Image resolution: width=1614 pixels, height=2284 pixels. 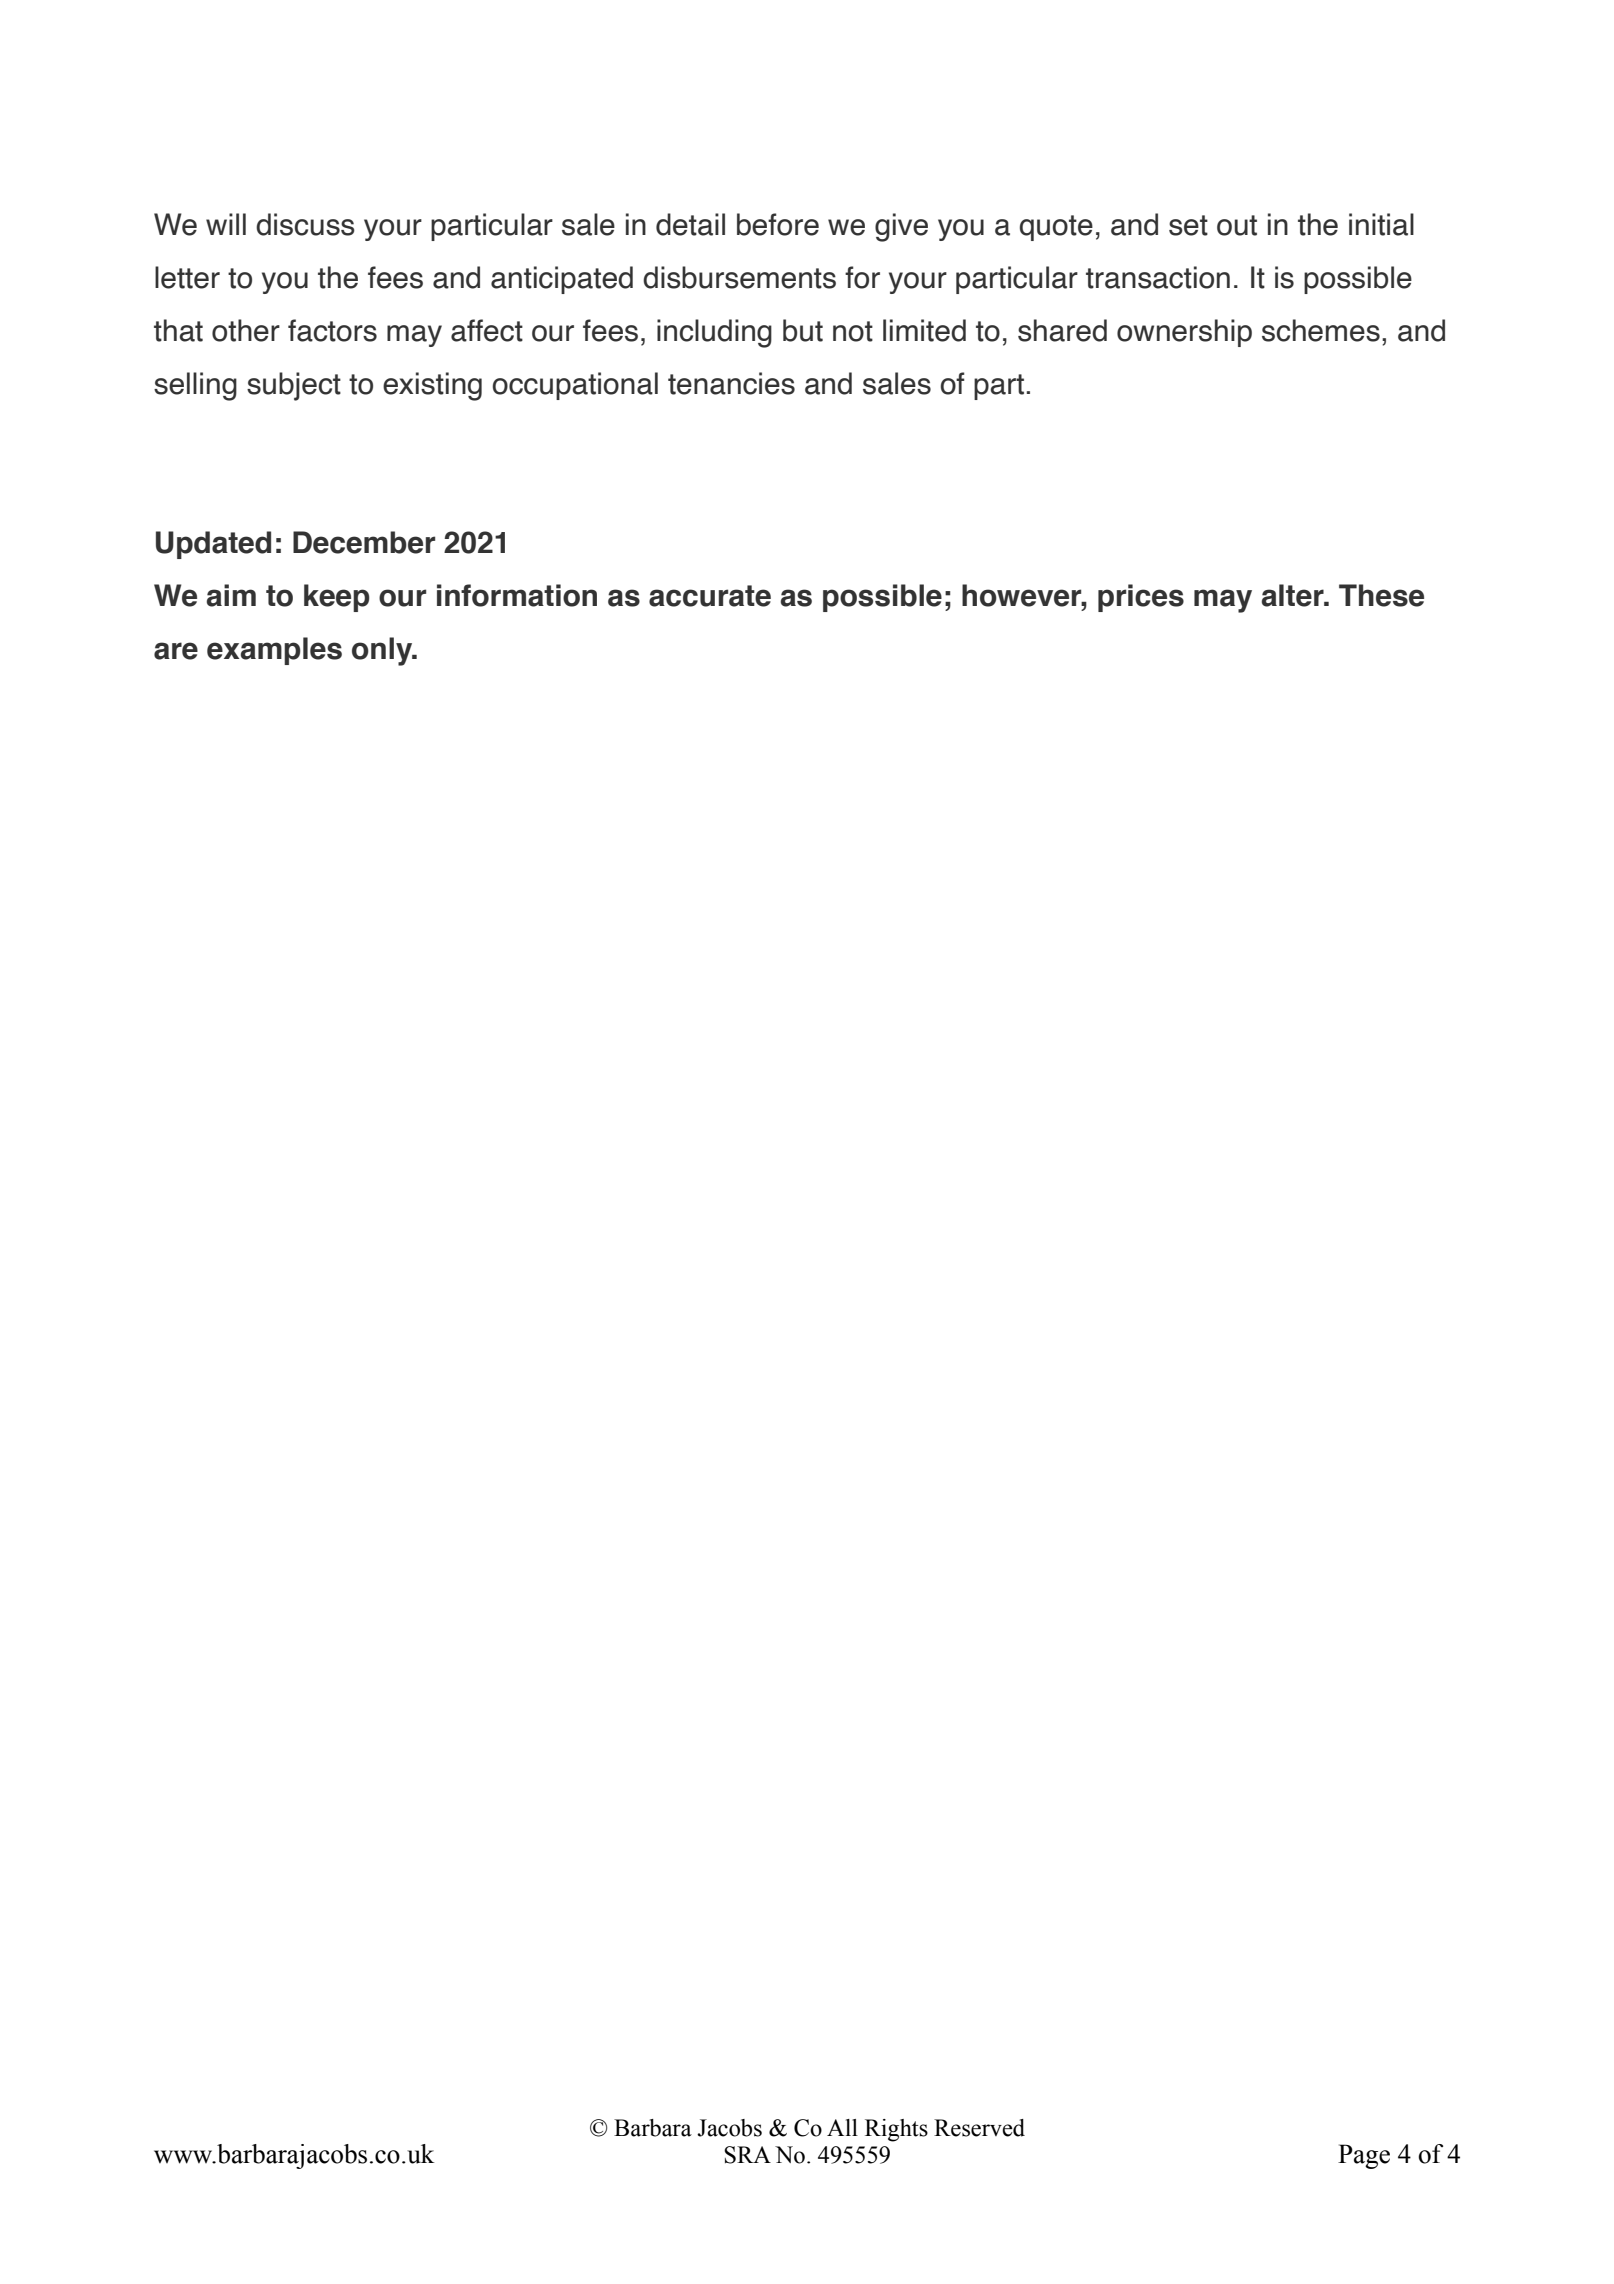 What do you see at coordinates (747, 2155) in the screenshot?
I see `SRA` at bounding box center [747, 2155].
